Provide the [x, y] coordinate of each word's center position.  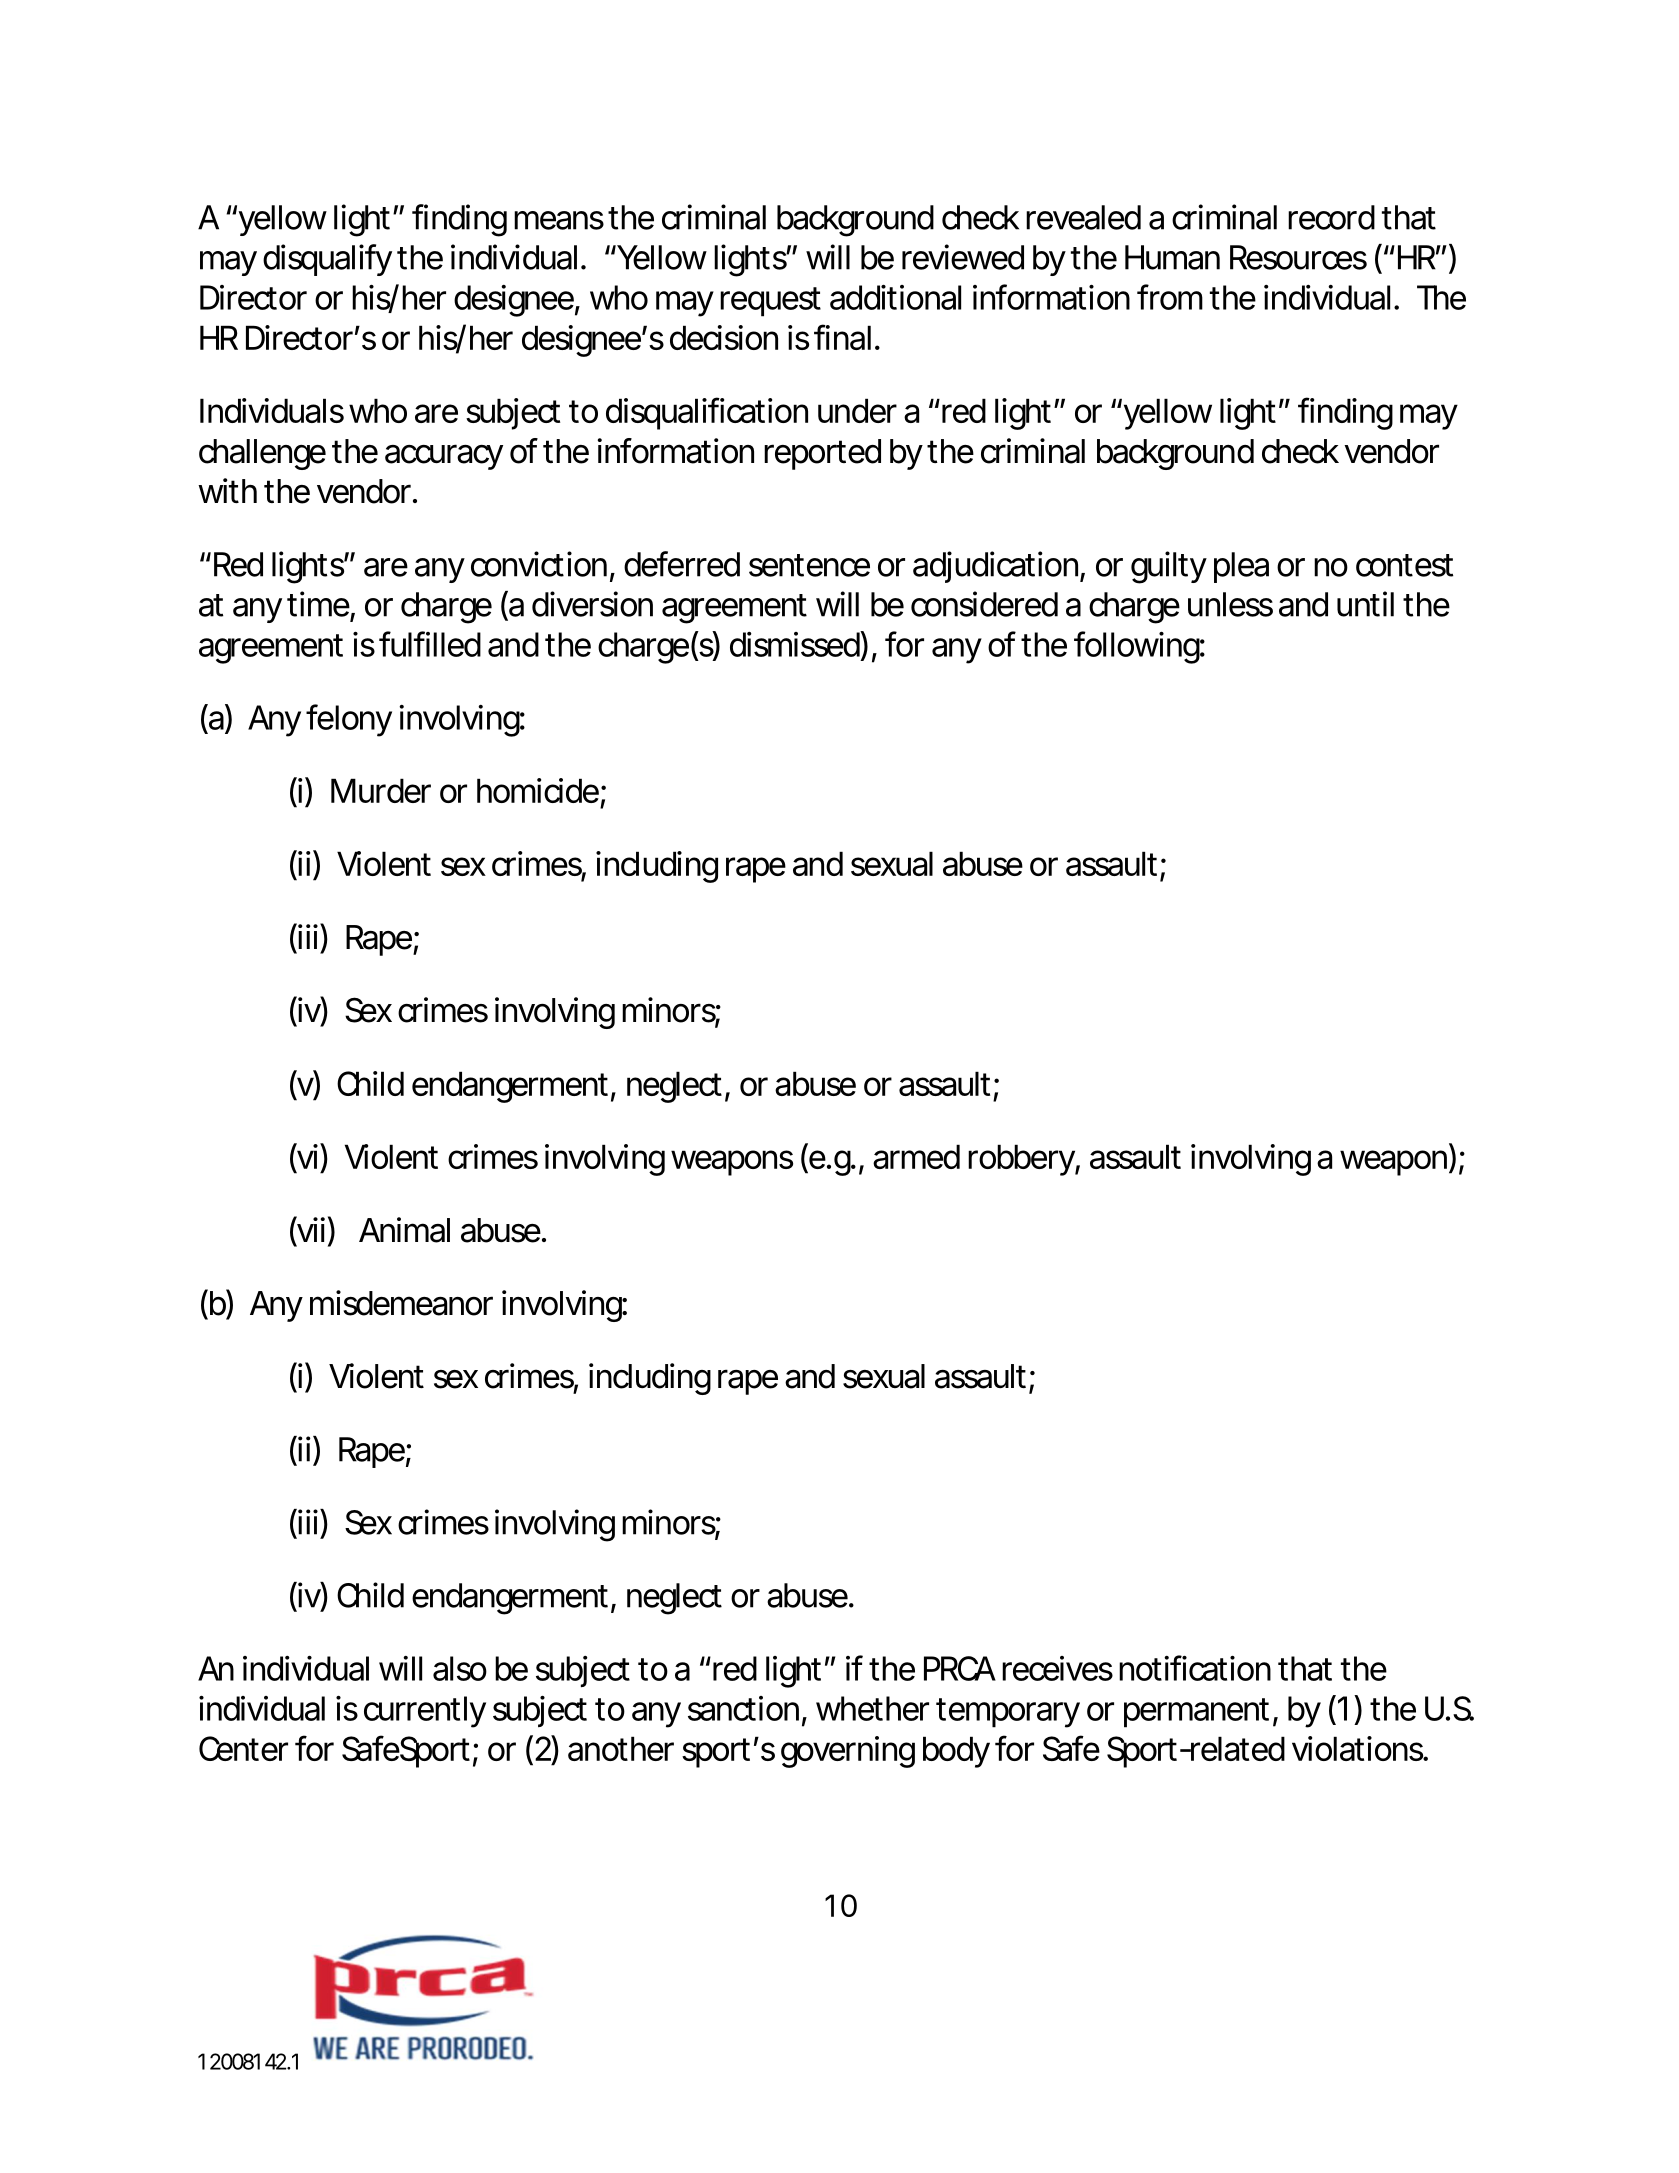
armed [916, 1156]
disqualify [327, 260]
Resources [1298, 257]
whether [872, 1708]
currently [425, 1712]
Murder [381, 790]
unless [1230, 604]
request [770, 302]
